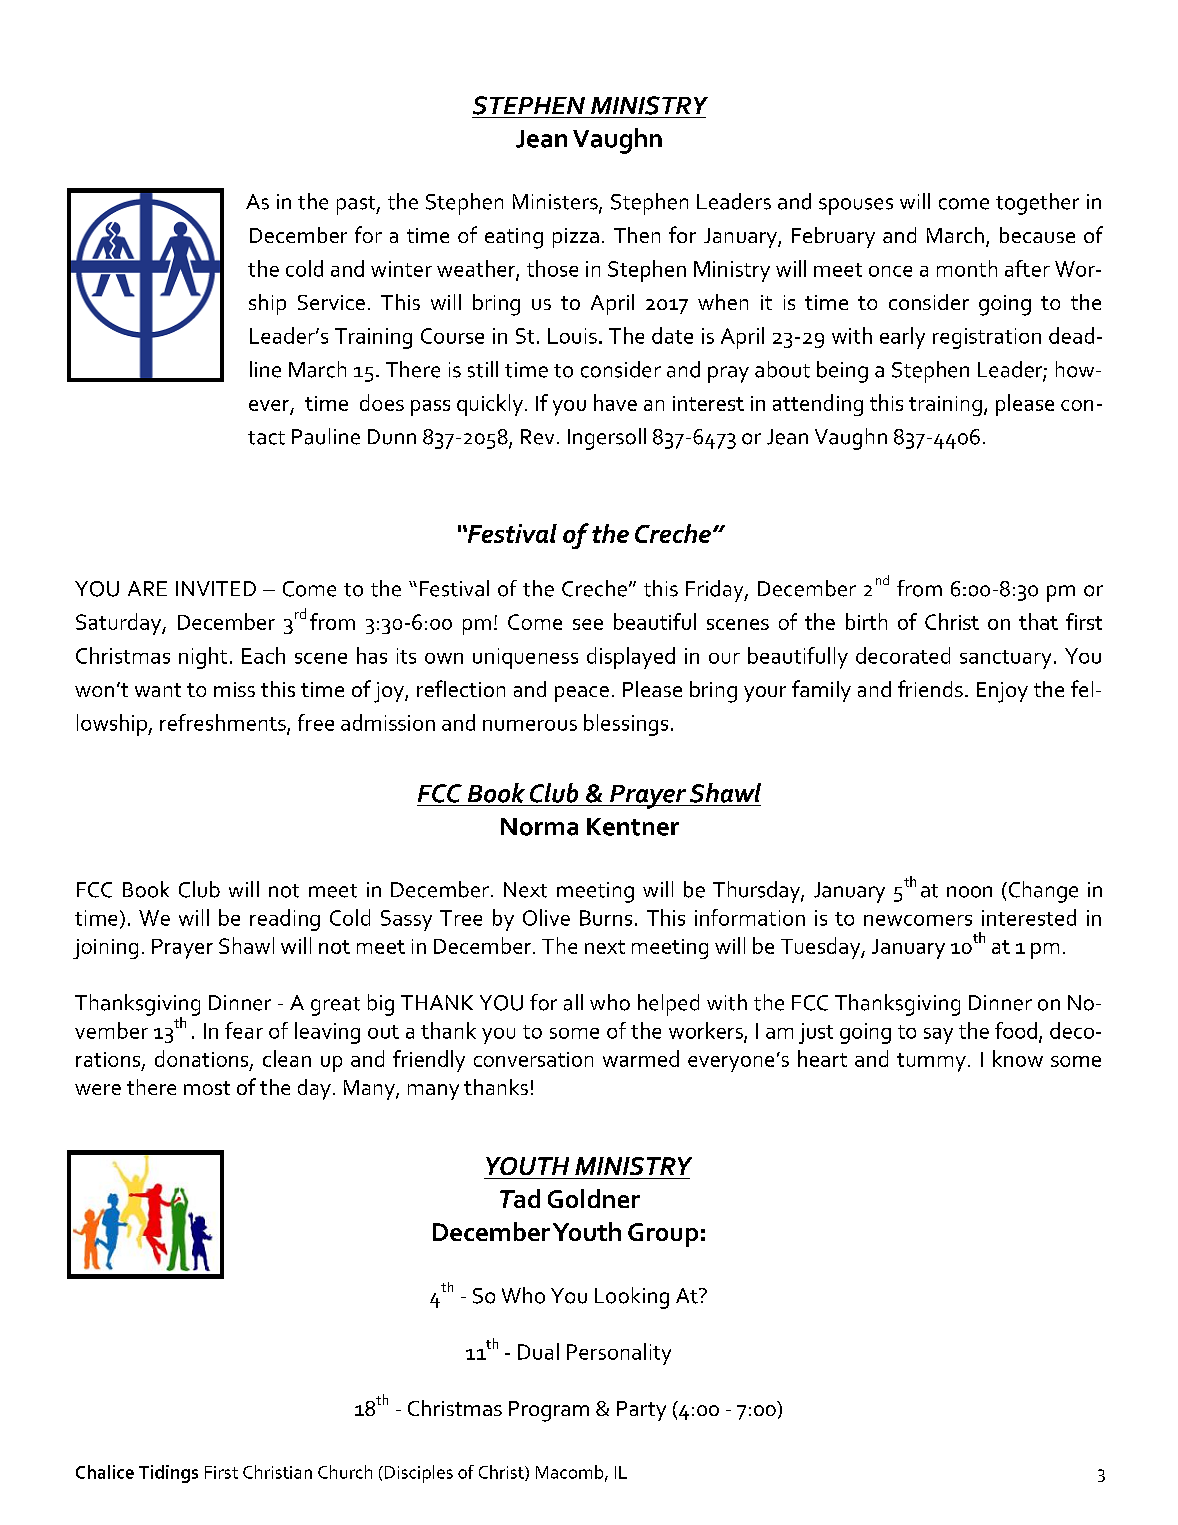 The height and width of the screenshot is (1525, 1178). I want to click on Tidings, so click(168, 1474).
